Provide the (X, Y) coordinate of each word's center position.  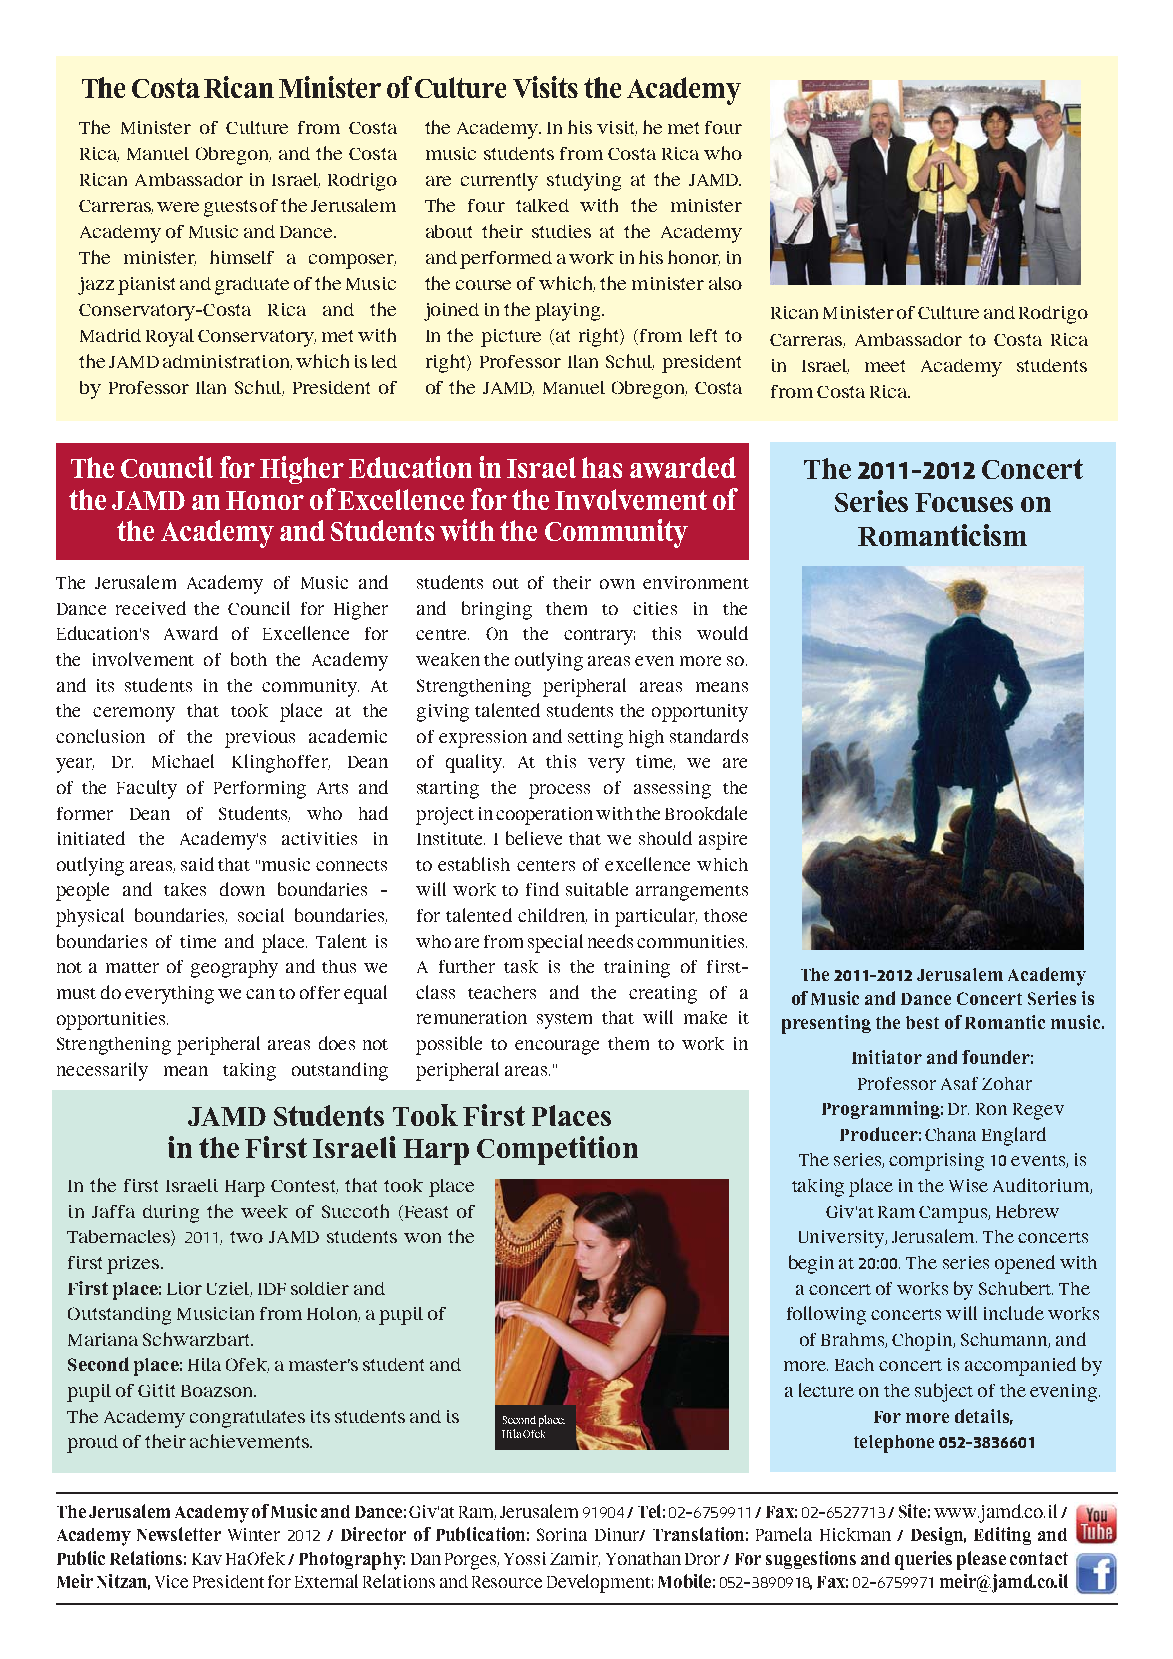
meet (885, 366)
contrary (599, 637)
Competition (557, 1150)
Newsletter (179, 1534)
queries (923, 1560)
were (178, 207)
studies (561, 231)
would (722, 633)
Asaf (959, 1083)
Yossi (525, 1558)
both (249, 659)
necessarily (102, 1071)
